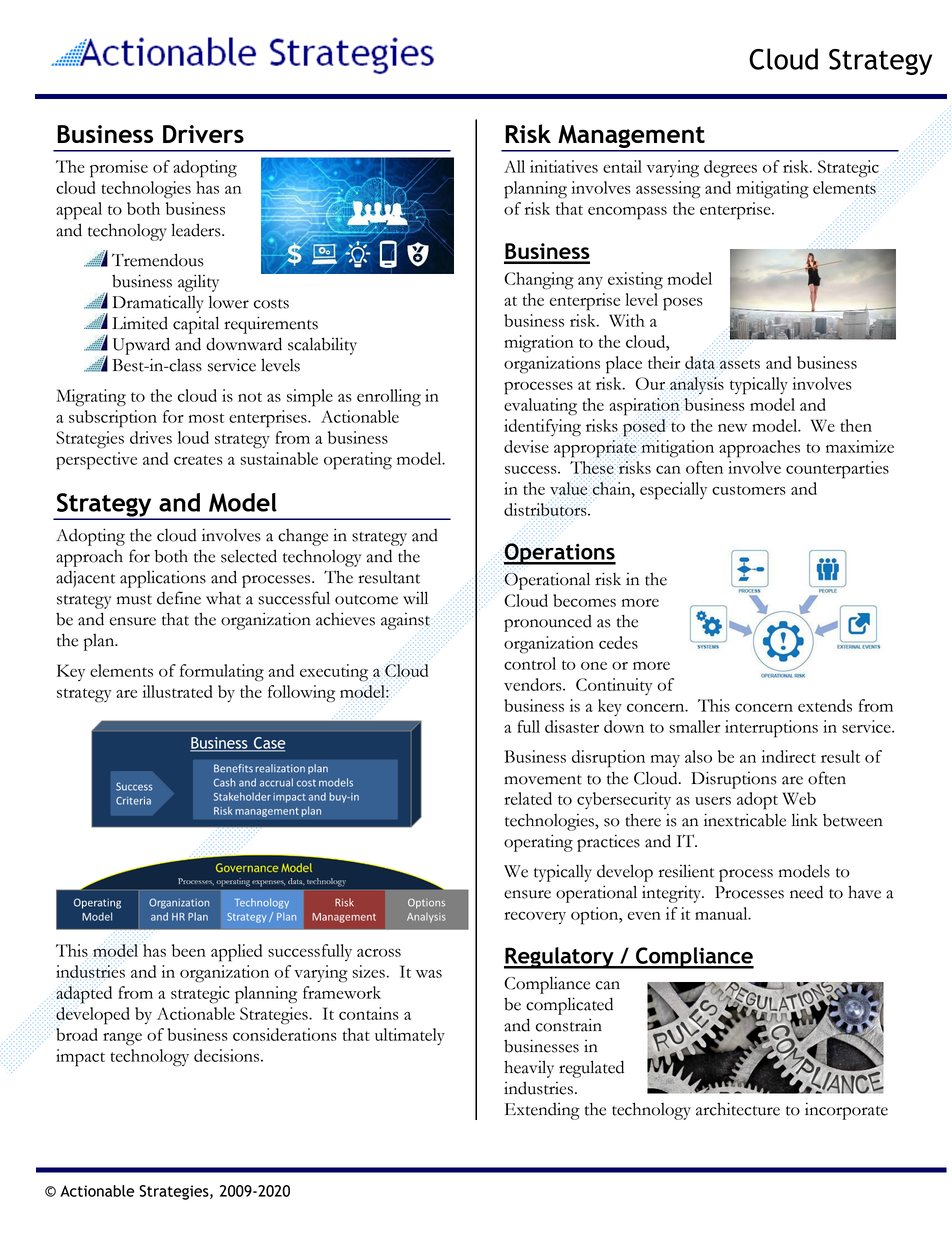  I want to click on define, so click(179, 598).
